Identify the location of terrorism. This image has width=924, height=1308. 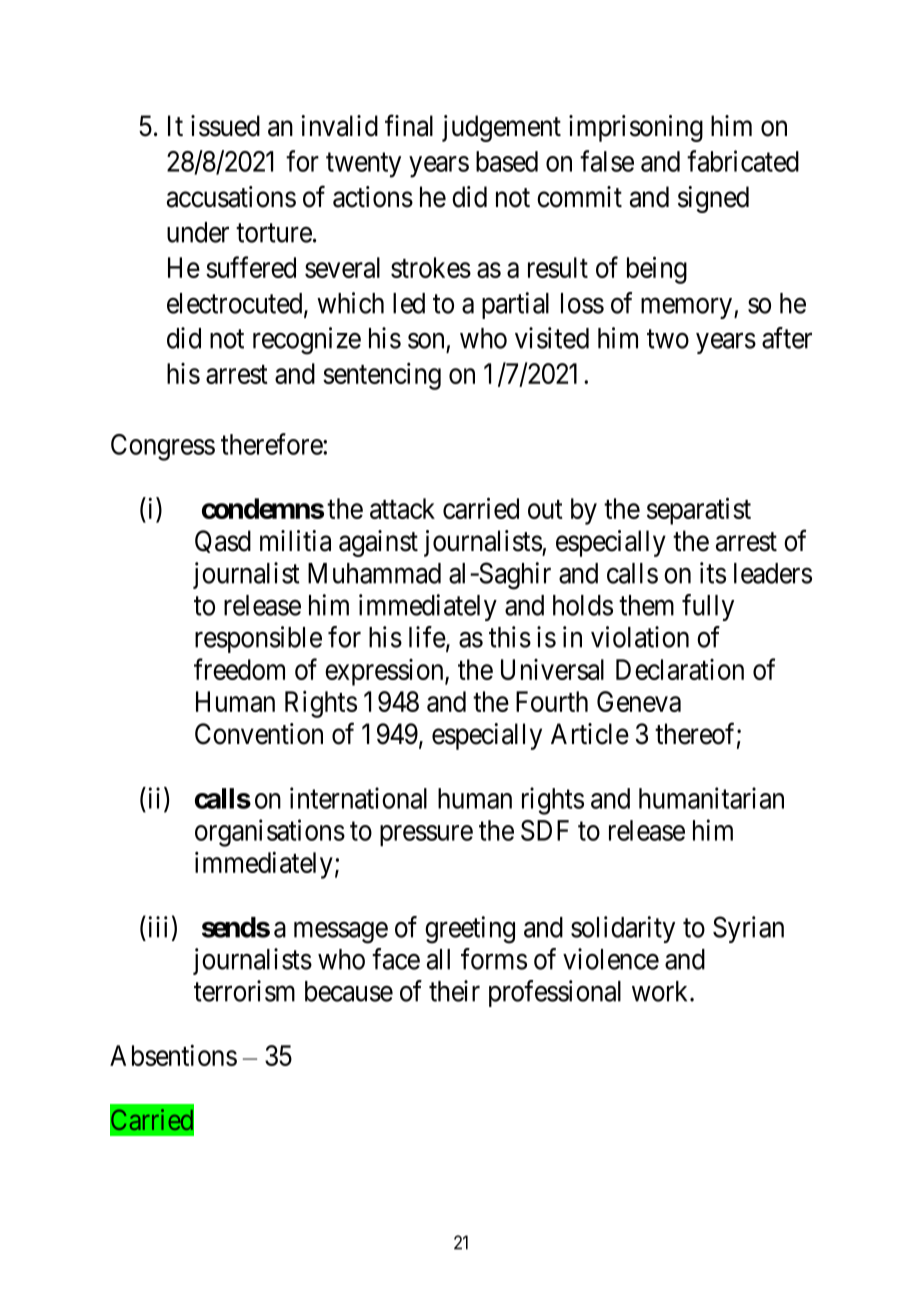
(244, 991).
